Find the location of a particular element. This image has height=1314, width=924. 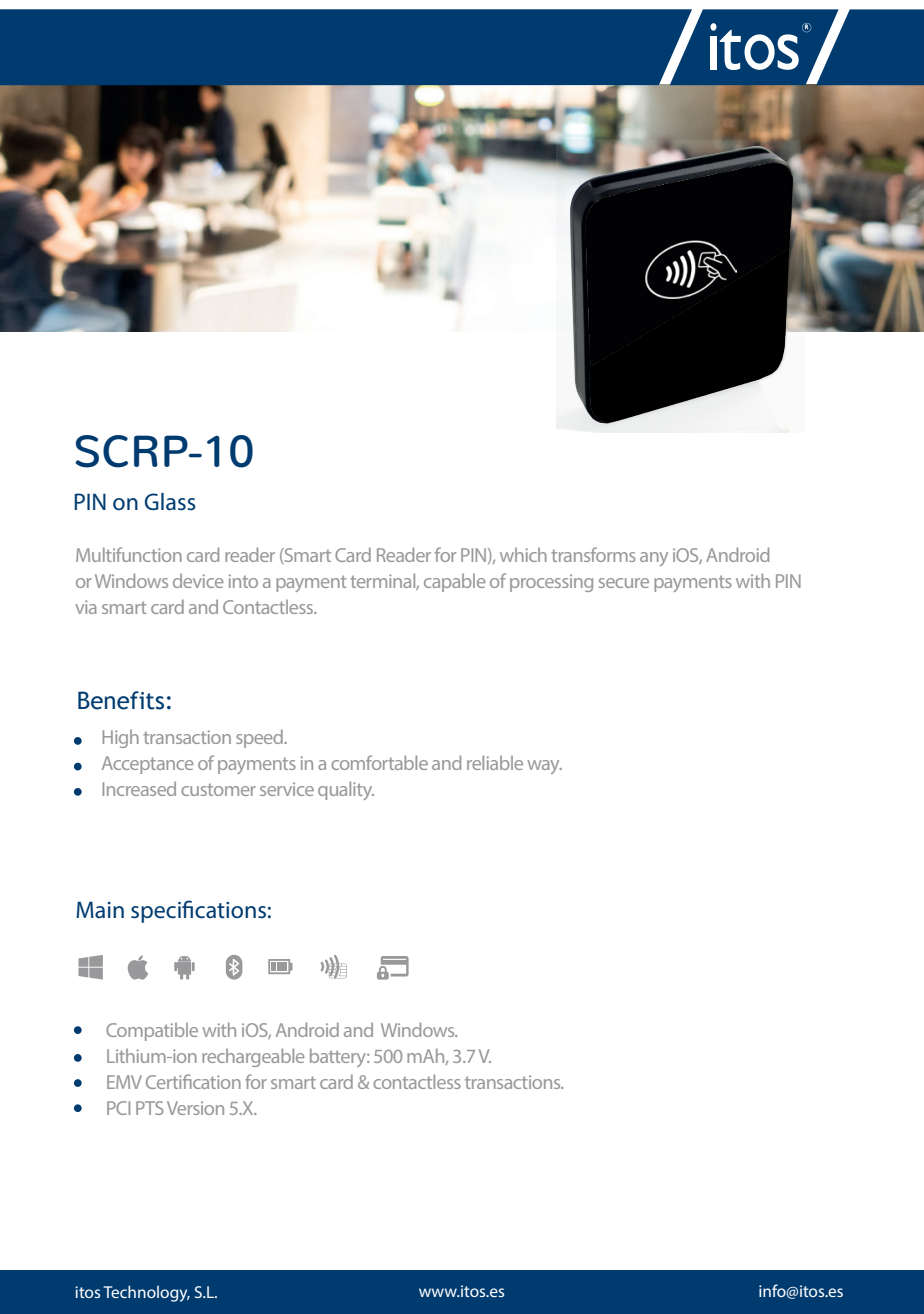

transforms is located at coordinates (593, 554).
